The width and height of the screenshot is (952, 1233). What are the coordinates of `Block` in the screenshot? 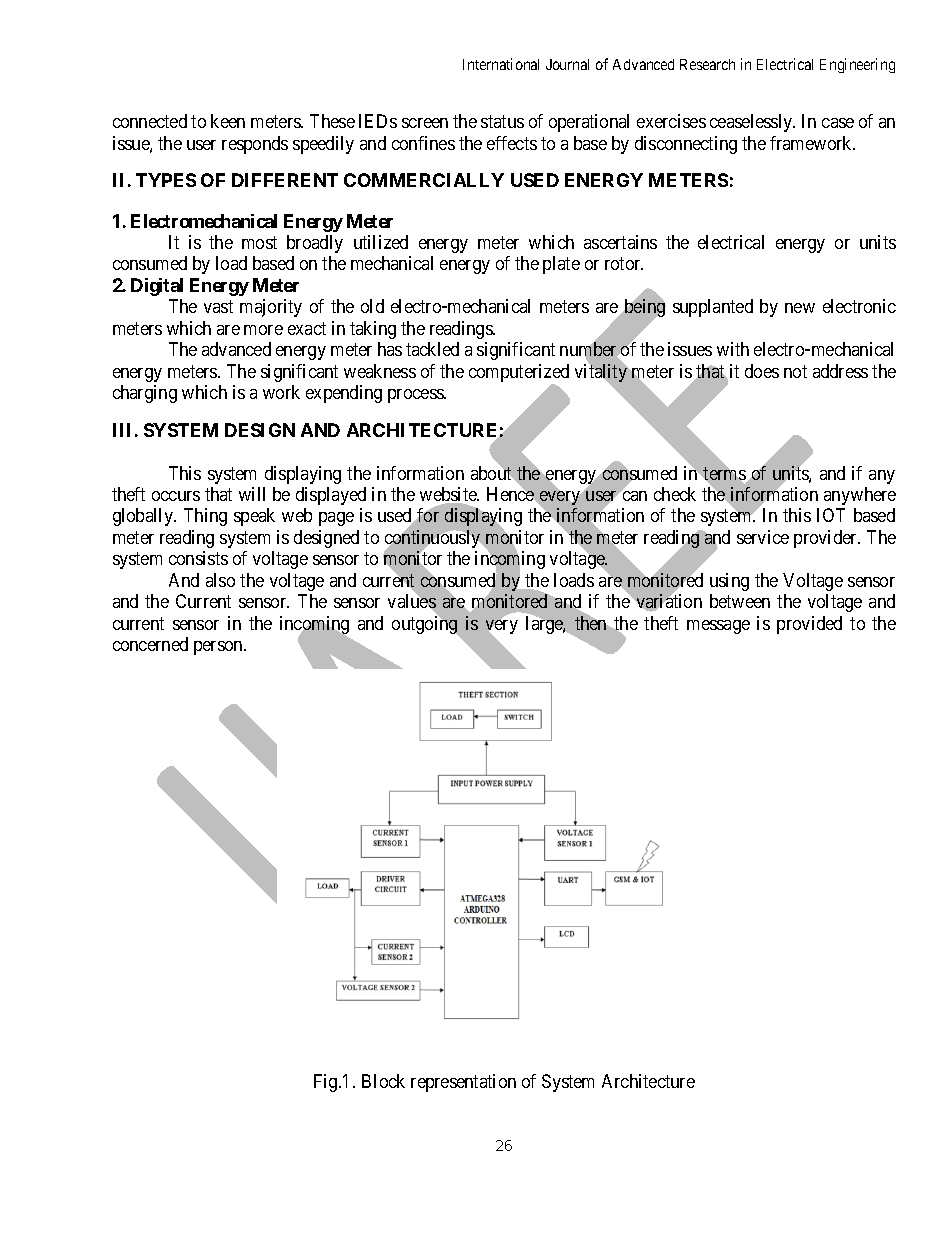 It's located at (383, 1081).
